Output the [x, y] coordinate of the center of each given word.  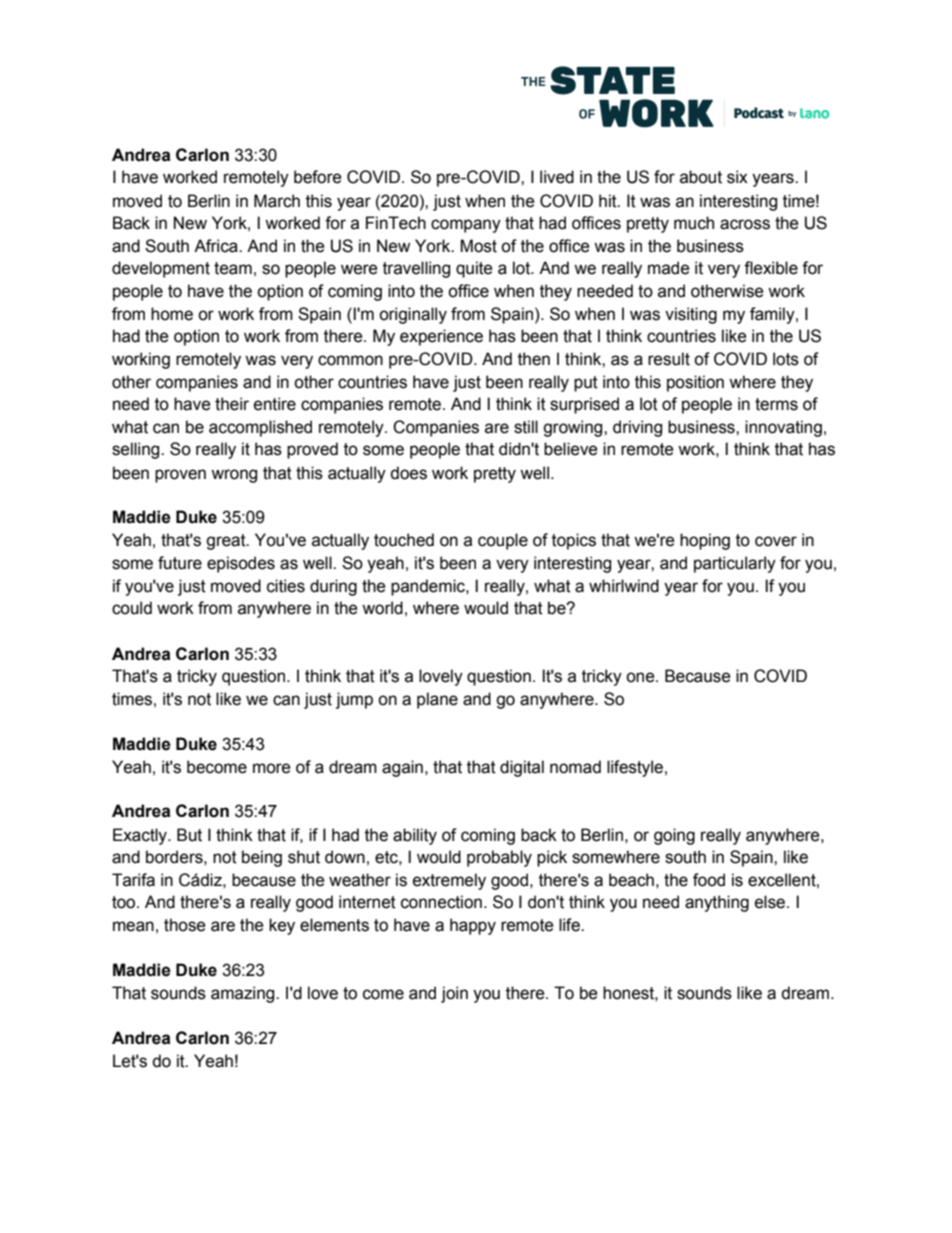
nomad [575, 767]
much [694, 223]
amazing [244, 994]
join [454, 994]
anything [717, 903]
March [277, 201]
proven [180, 476]
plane [437, 700]
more [272, 768]
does [408, 473]
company [466, 226]
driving [637, 428]
